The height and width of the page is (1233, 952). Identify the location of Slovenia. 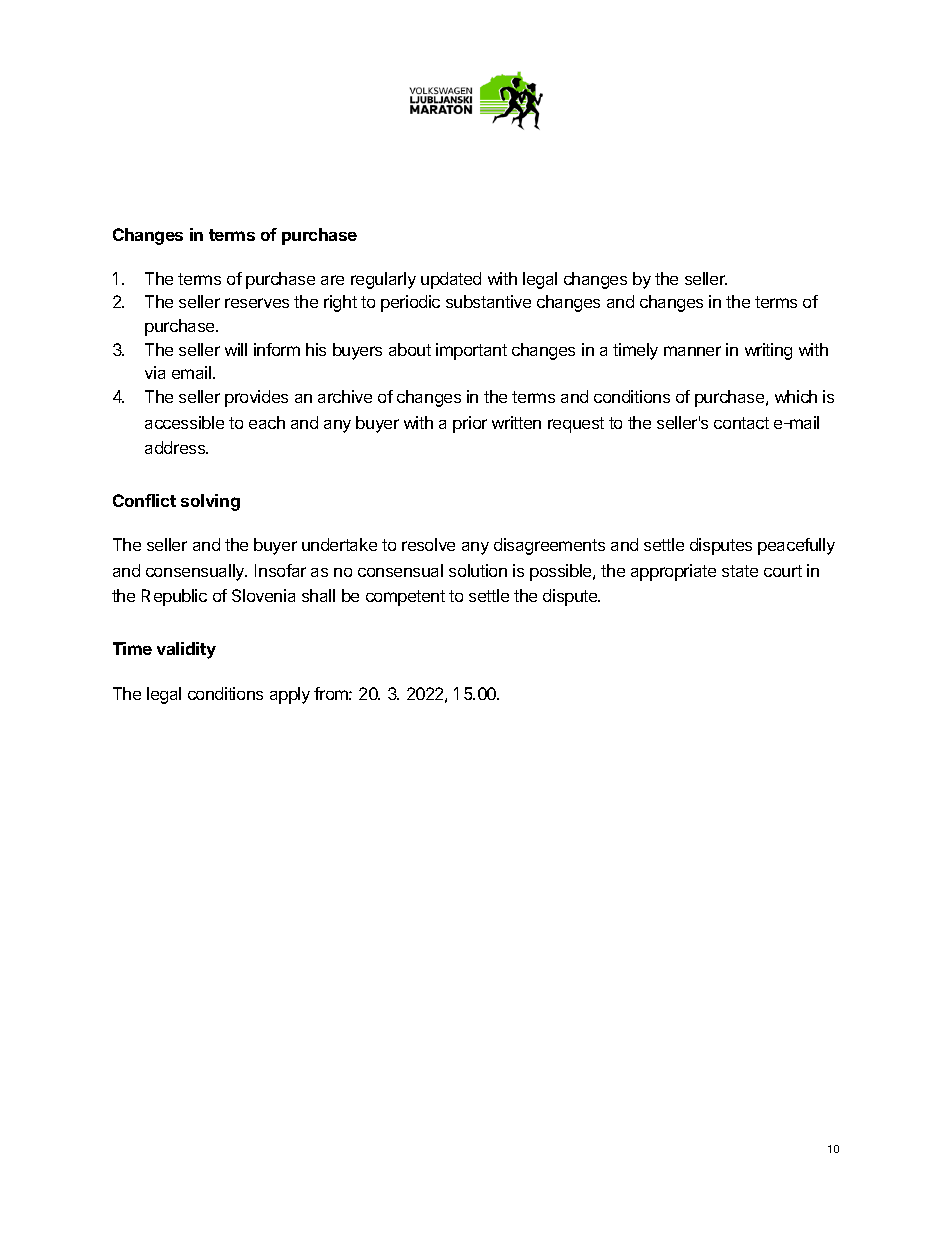
(263, 595).
